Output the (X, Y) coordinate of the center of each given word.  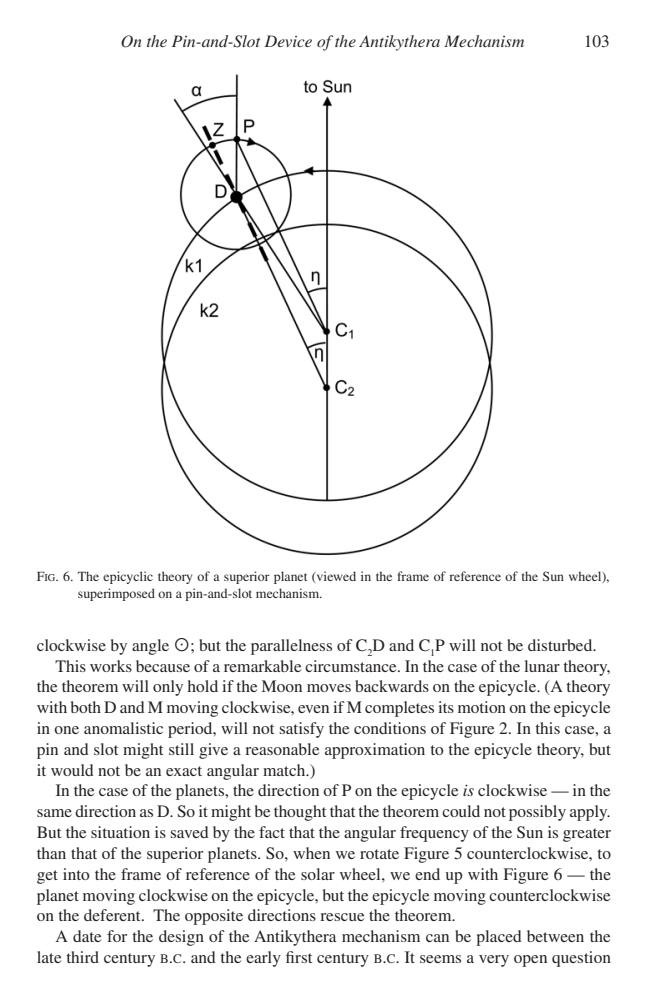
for (117, 936)
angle (150, 647)
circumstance (352, 666)
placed (499, 938)
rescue (342, 917)
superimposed (116, 594)
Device (288, 41)
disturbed (561, 645)
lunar (542, 666)
